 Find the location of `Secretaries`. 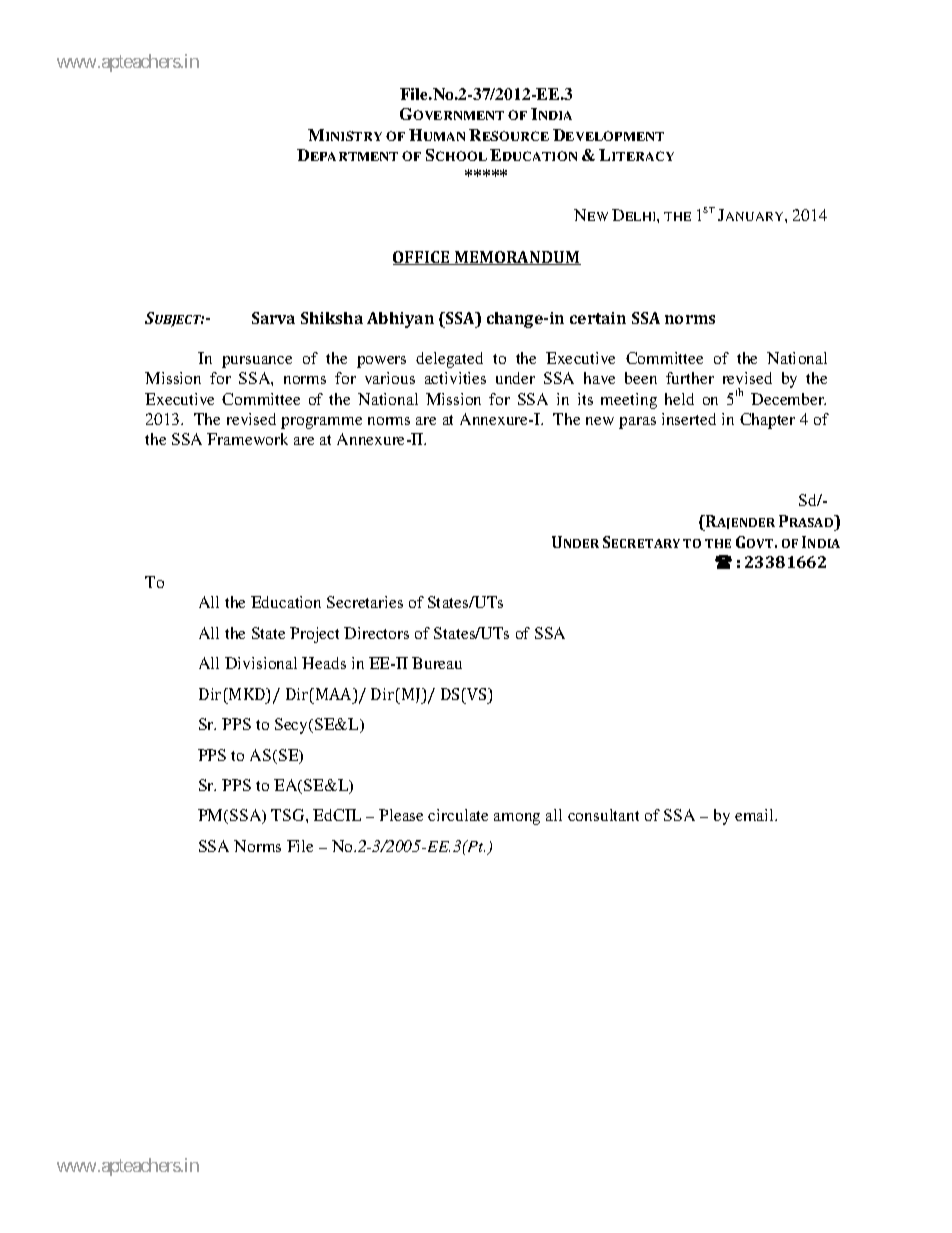

Secretaries is located at coordinates (365, 602).
